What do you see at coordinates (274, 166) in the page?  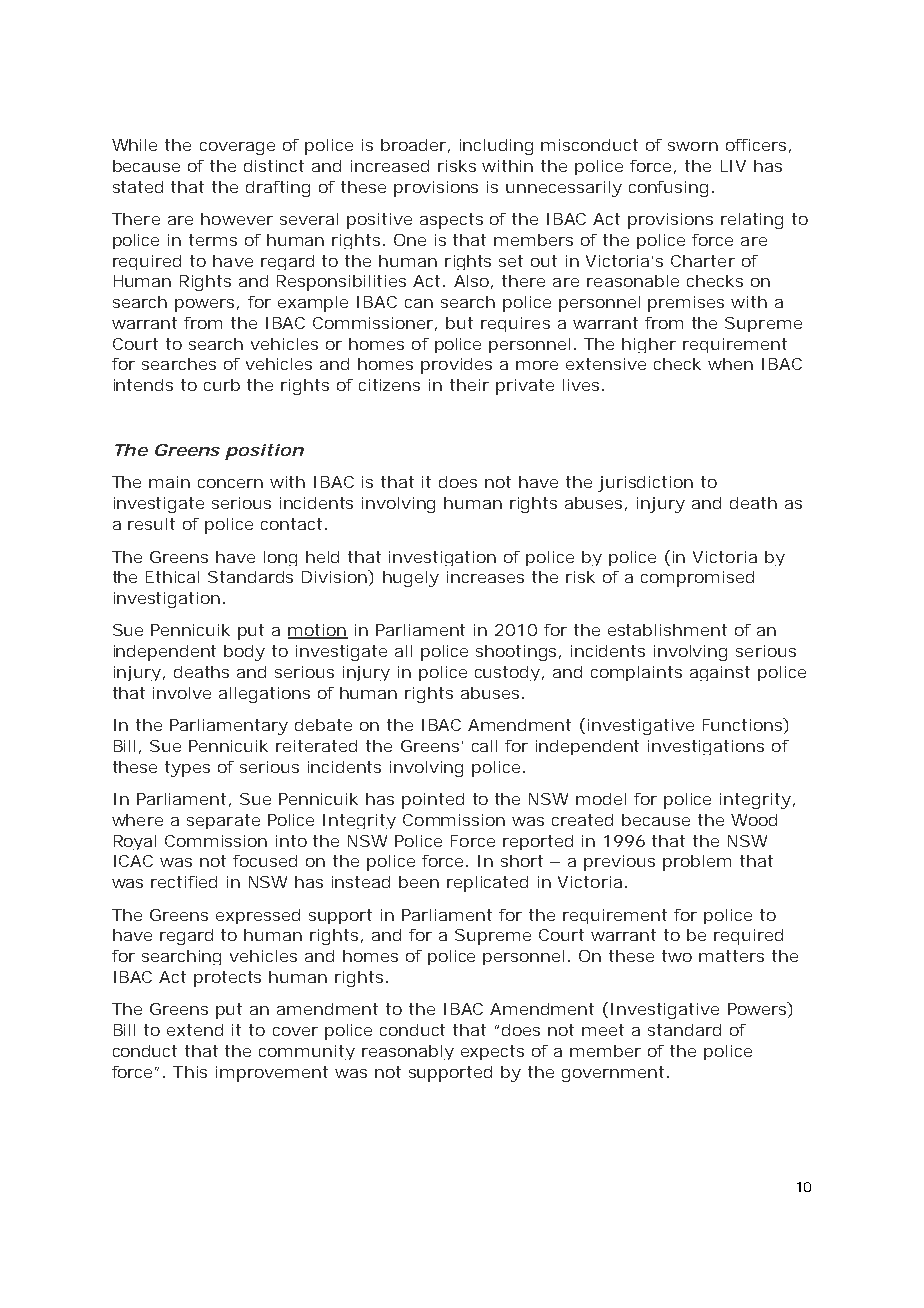 I see `distinct` at bounding box center [274, 166].
